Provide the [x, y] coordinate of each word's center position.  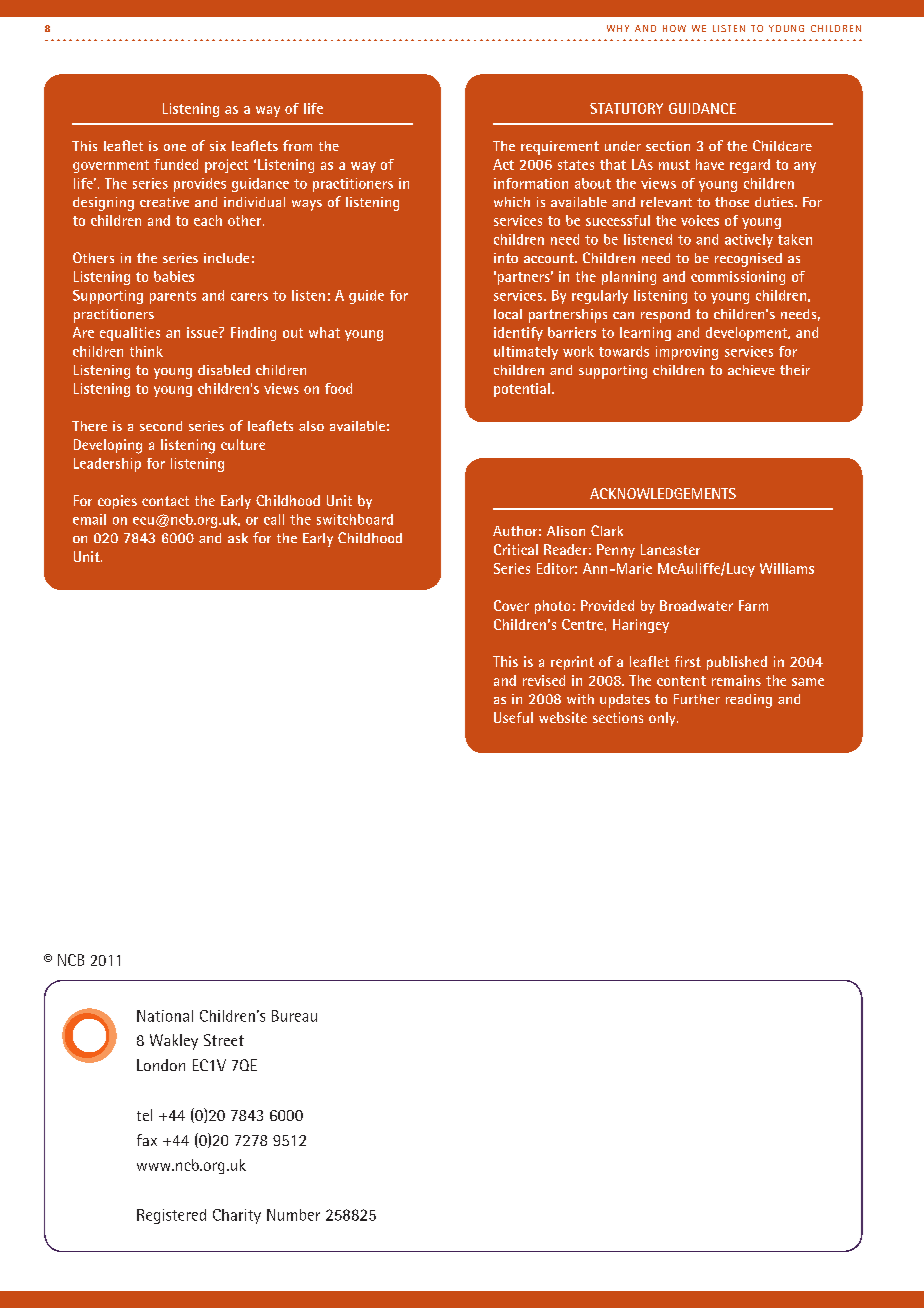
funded [176, 164]
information [531, 183]
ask [238, 538]
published [737, 663]
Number [293, 1215]
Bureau [294, 1016]
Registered [171, 1216]
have [710, 164]
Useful [513, 717]
